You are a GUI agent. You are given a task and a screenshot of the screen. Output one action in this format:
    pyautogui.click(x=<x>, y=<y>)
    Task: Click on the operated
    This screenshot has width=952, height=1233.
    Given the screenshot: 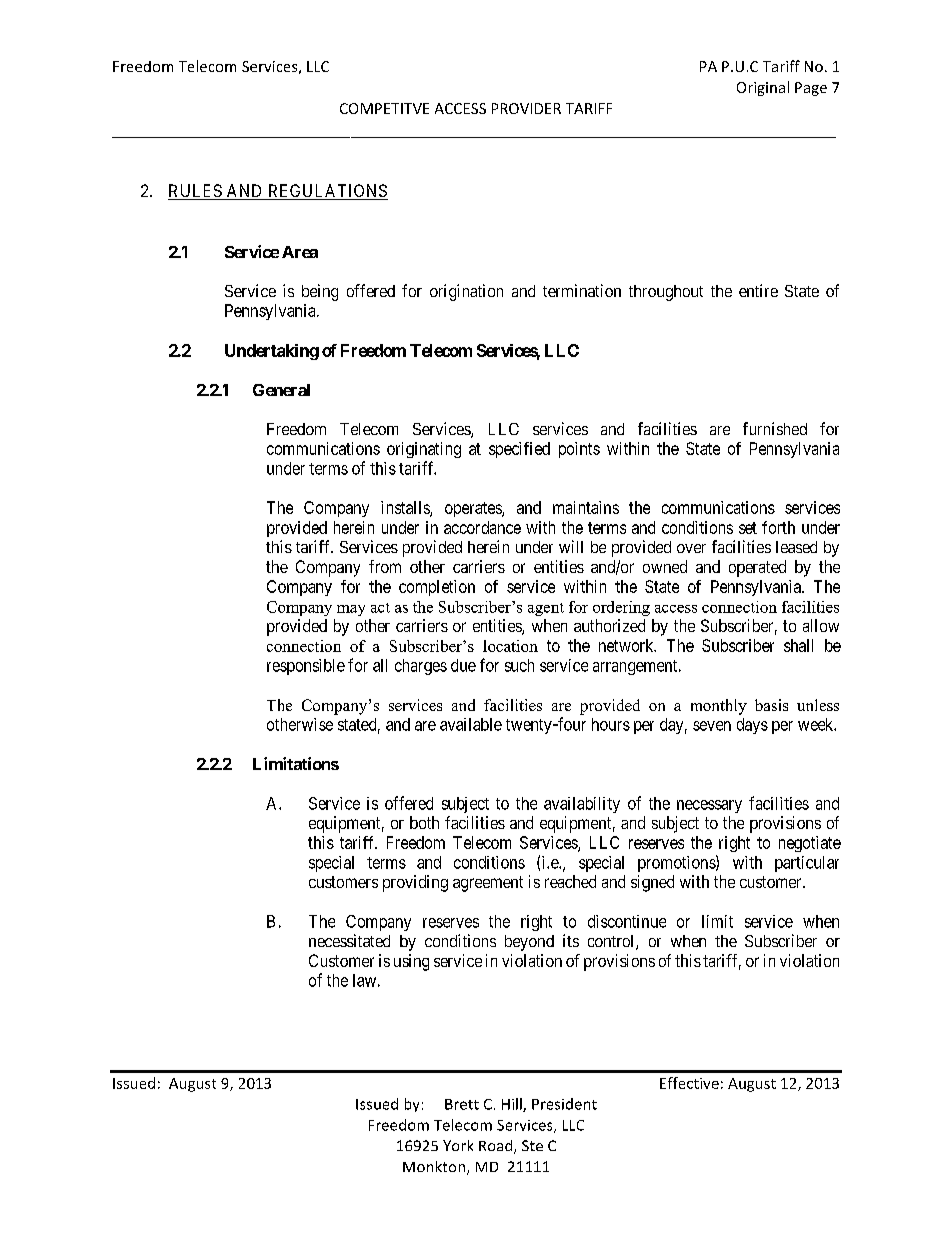 What is the action you would take?
    pyautogui.click(x=757, y=568)
